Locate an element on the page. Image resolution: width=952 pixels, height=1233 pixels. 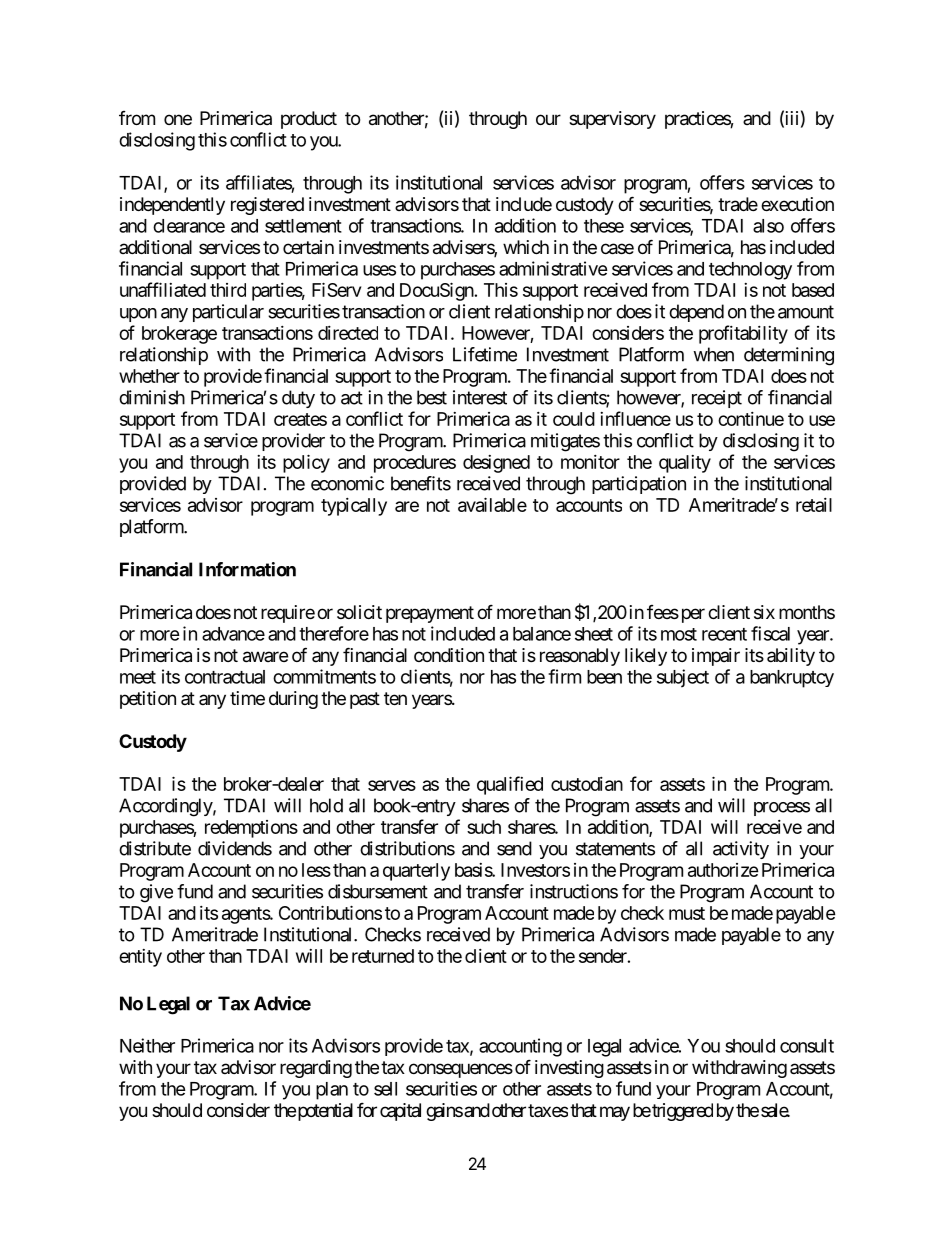
capital is located at coordinates (400, 1112).
